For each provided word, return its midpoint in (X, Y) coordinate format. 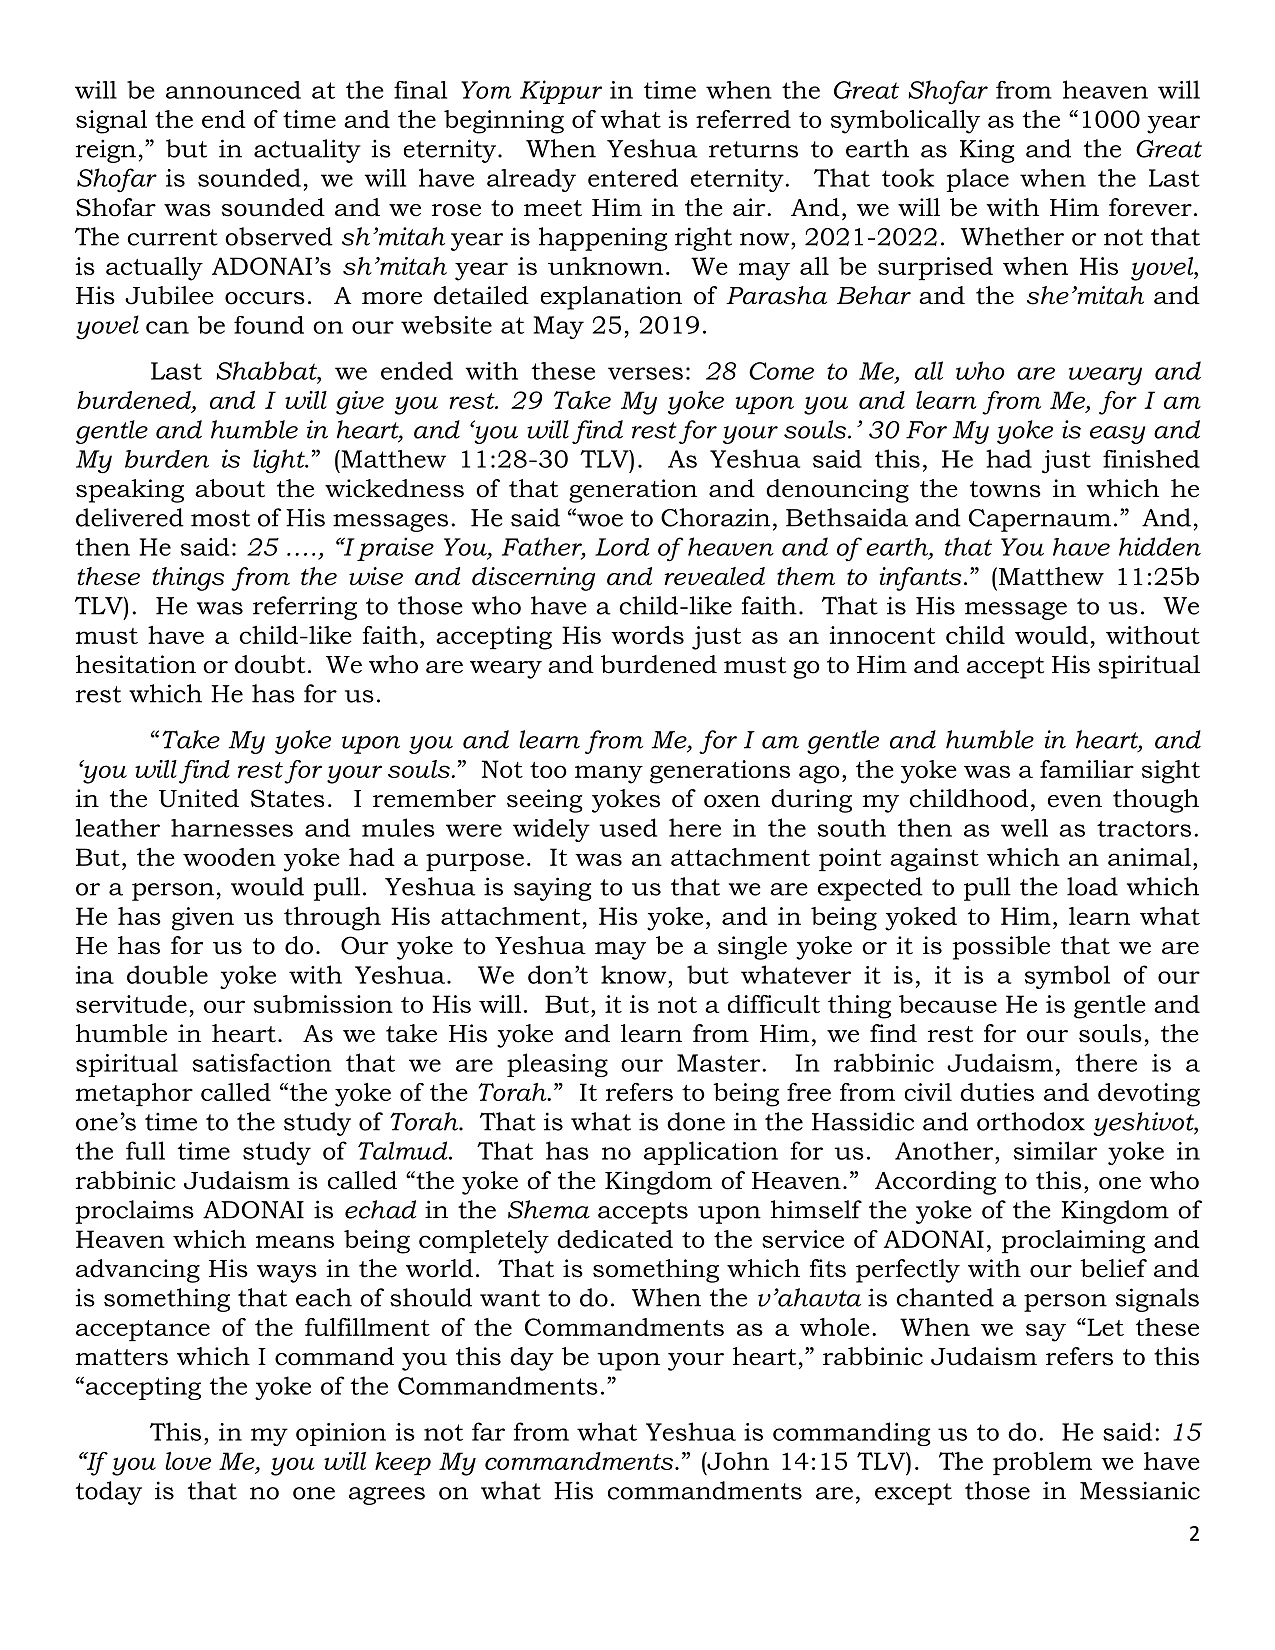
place (977, 180)
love (188, 1461)
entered (633, 177)
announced (233, 90)
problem (1042, 1463)
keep (403, 1463)
